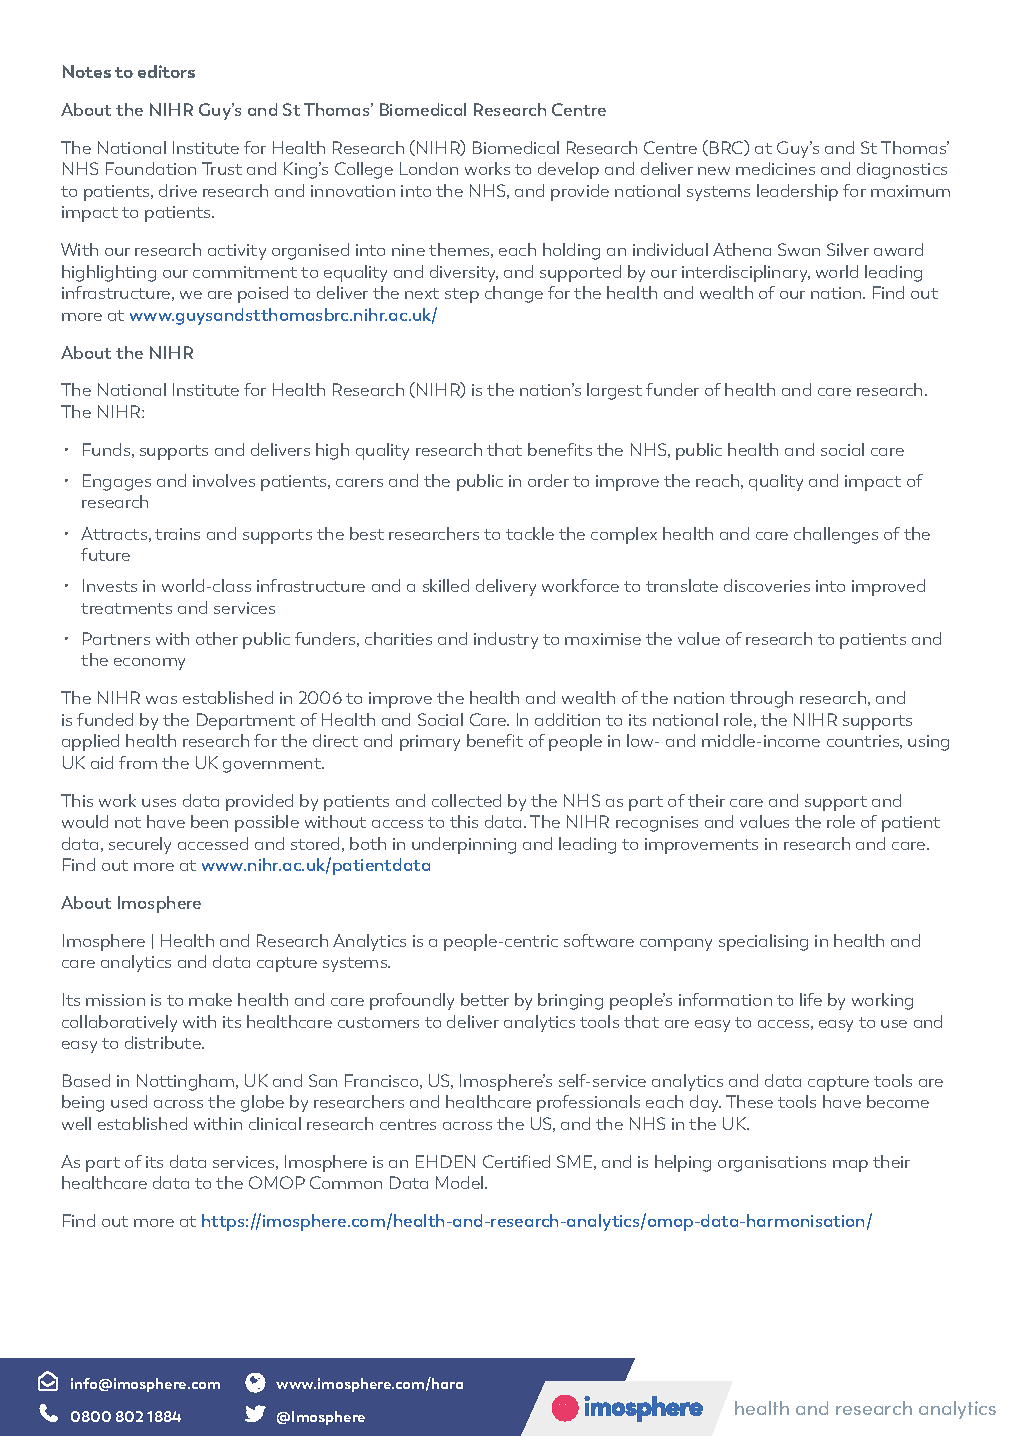 The image size is (1015, 1436). Describe the element at coordinates (159, 803) in the screenshot. I see `uses` at that location.
